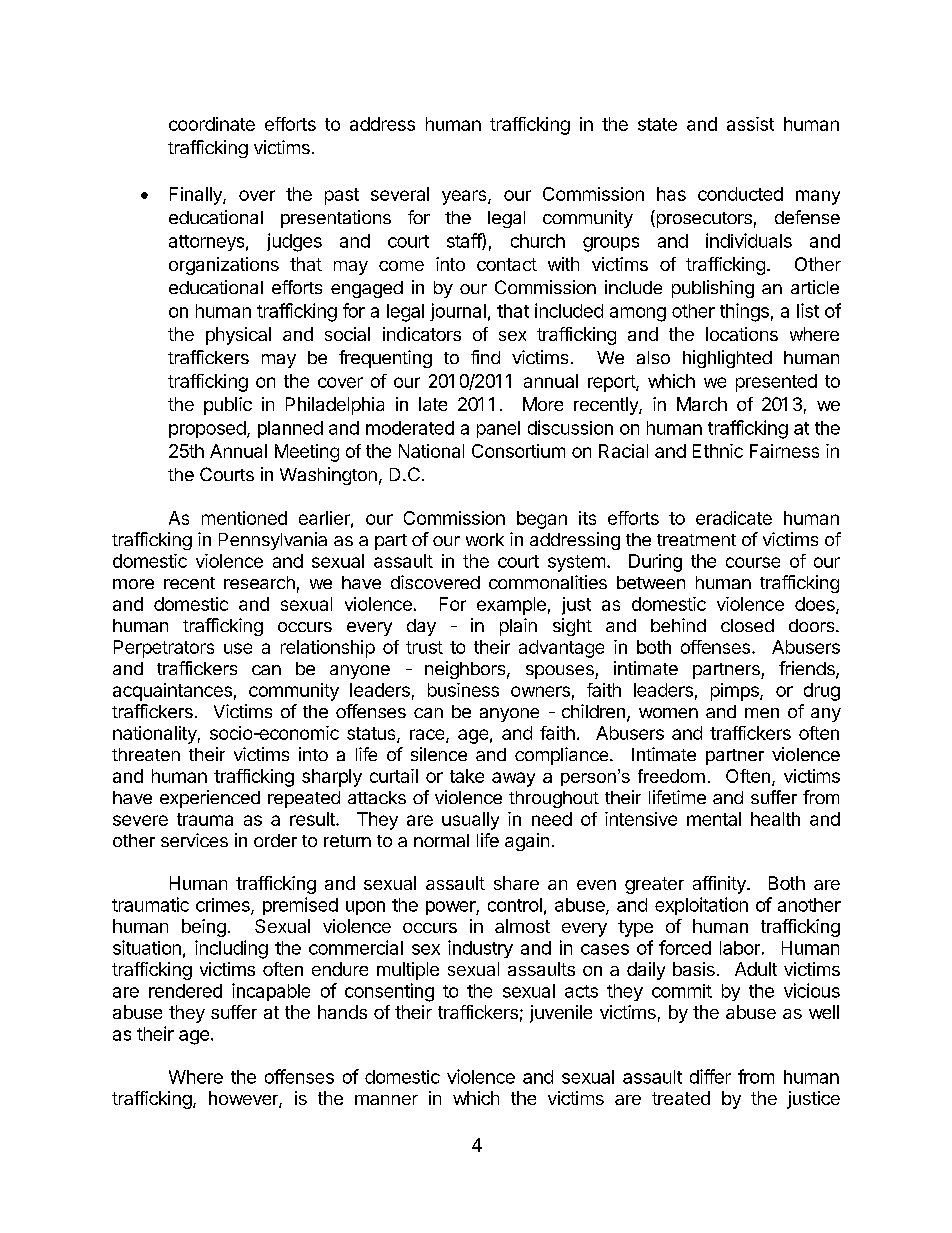 This page has height=1233, width=952. Describe the element at coordinates (511, 606) in the page. I see `example` at that location.
